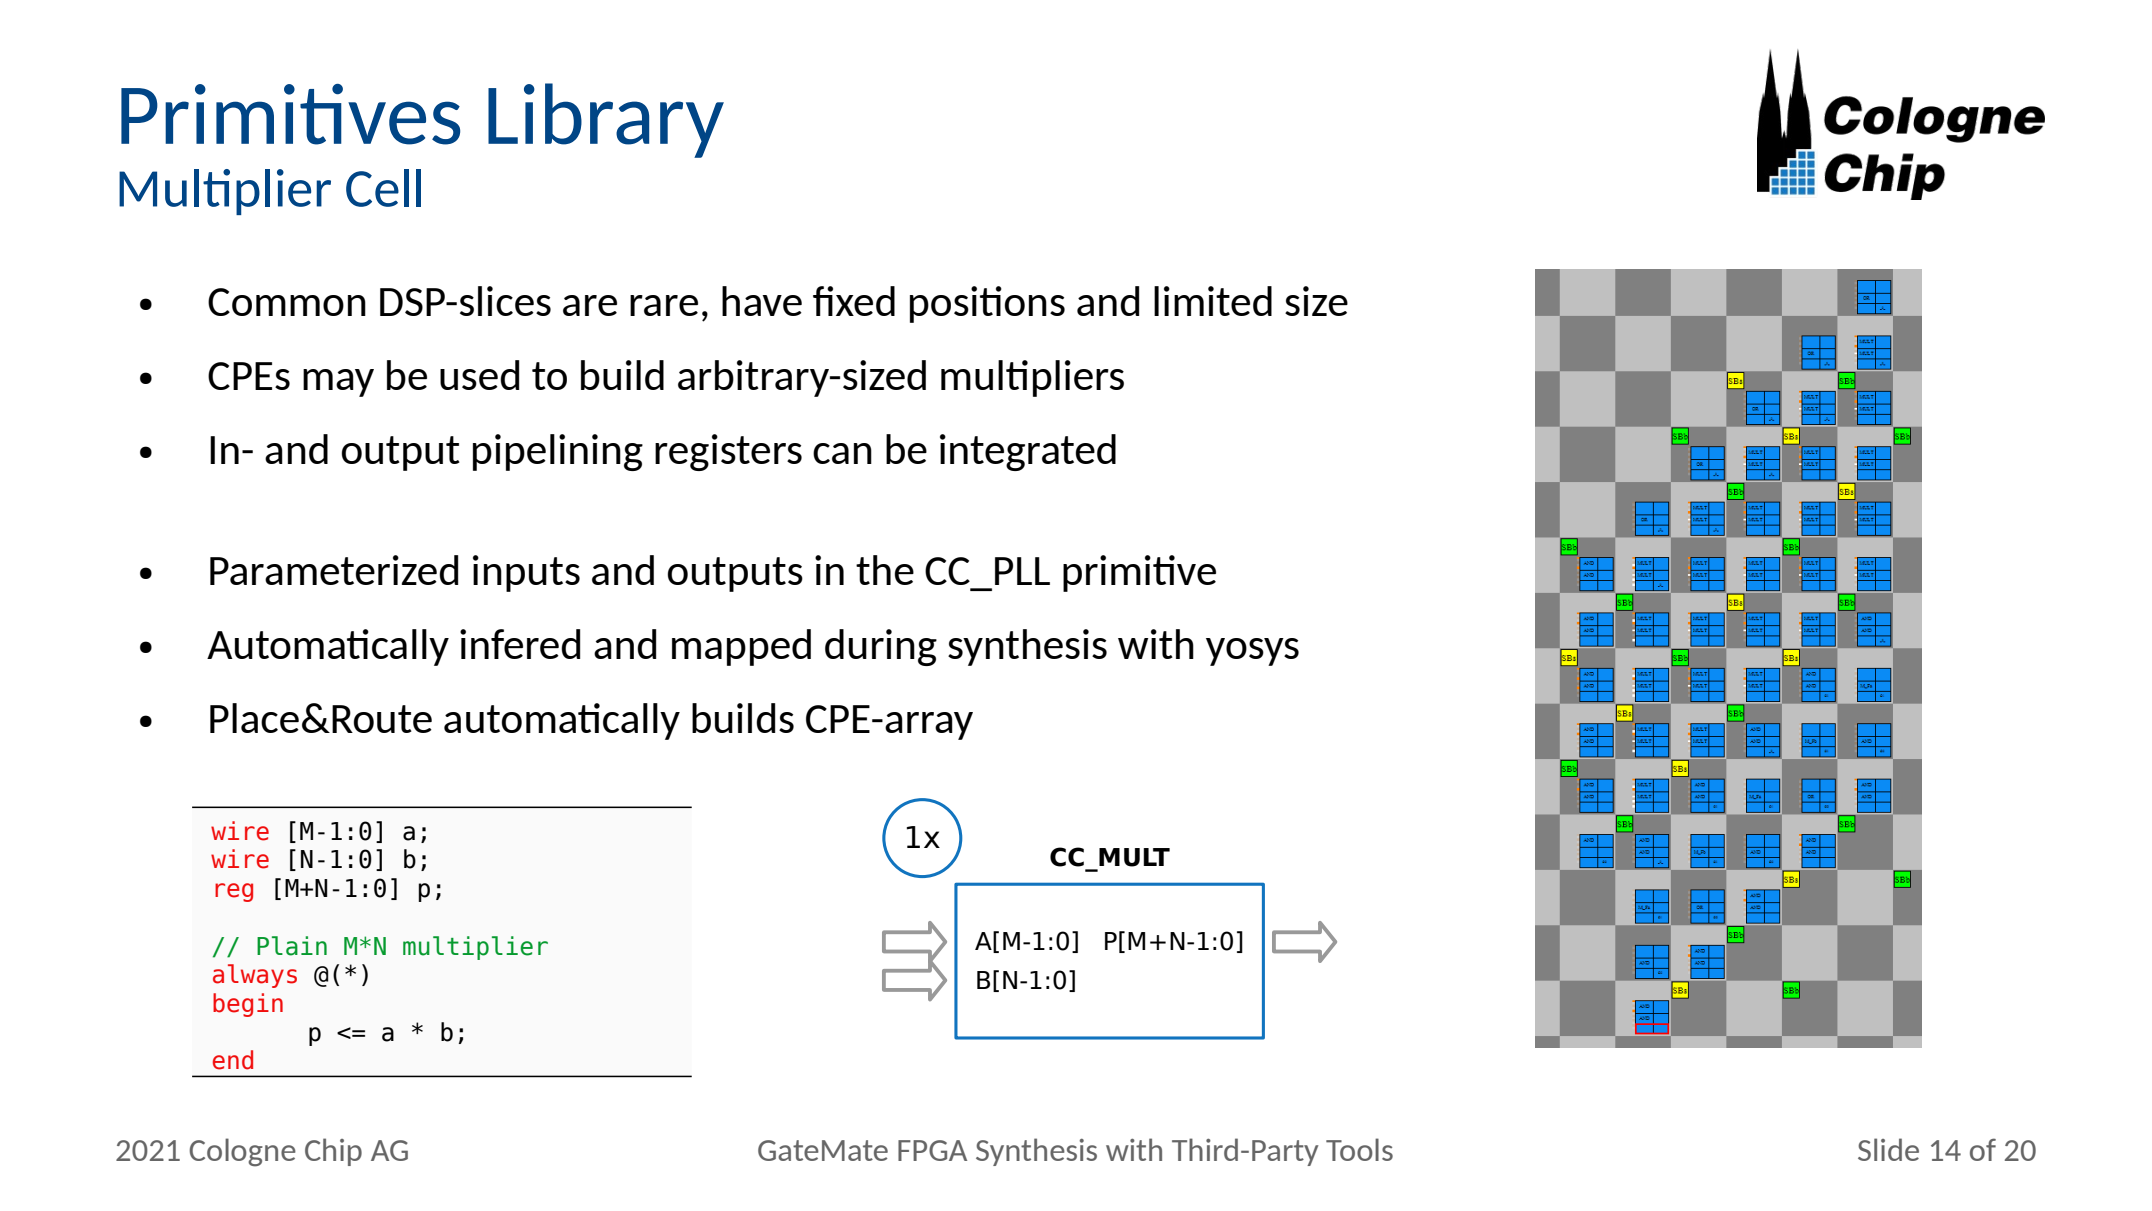  I want to click on Chip, so click(333, 1152).
